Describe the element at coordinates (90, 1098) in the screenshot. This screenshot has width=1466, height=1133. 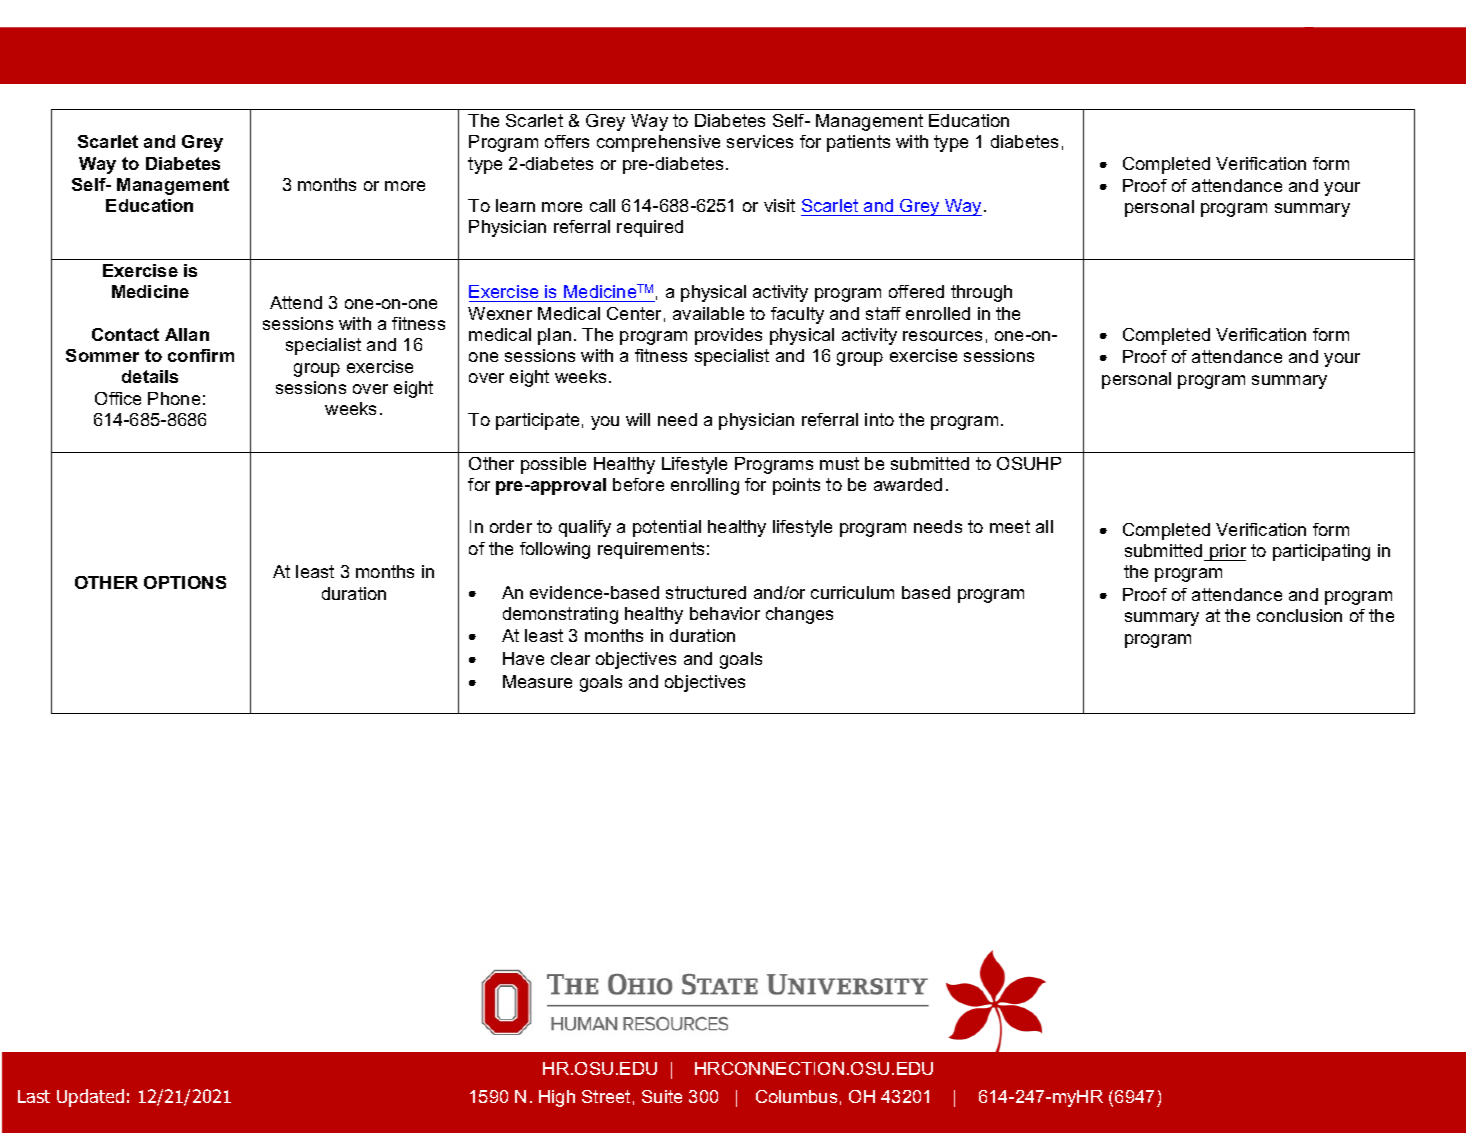
I see `Updated` at that location.
